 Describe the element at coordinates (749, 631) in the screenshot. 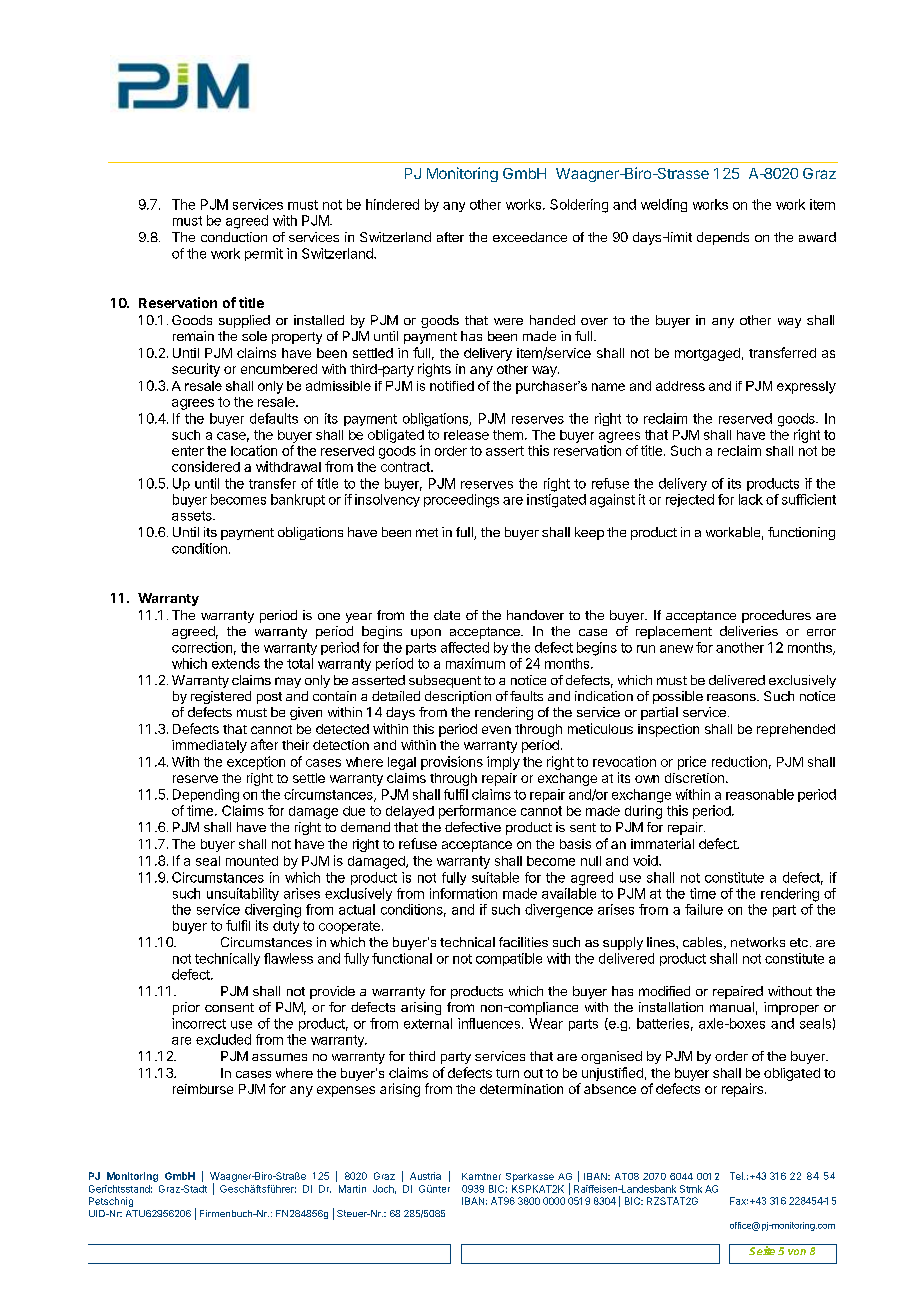

I see `deliveries` at that location.
